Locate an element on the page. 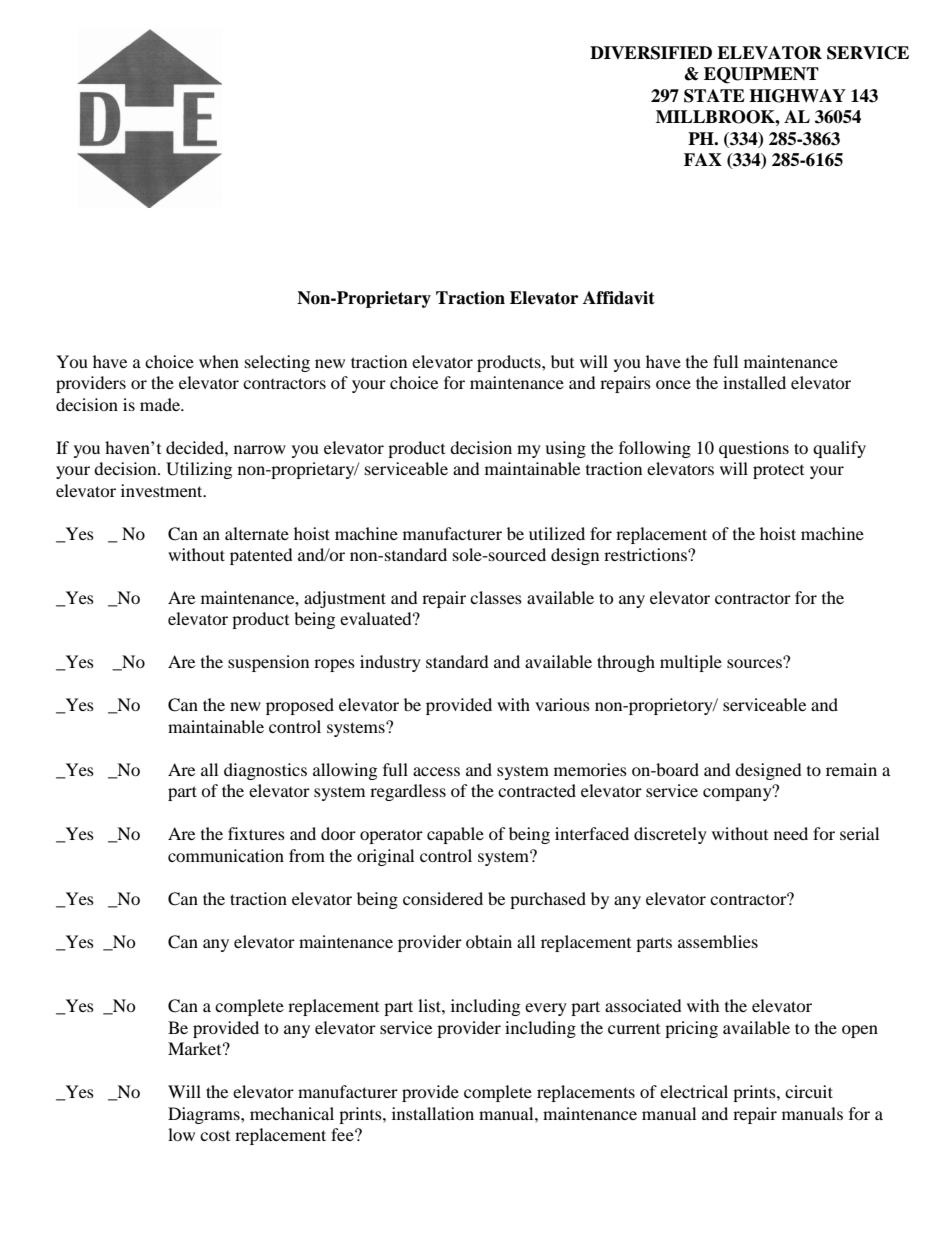 The width and height of the page is (952, 1233). Diagrams is located at coordinates (205, 1115).
